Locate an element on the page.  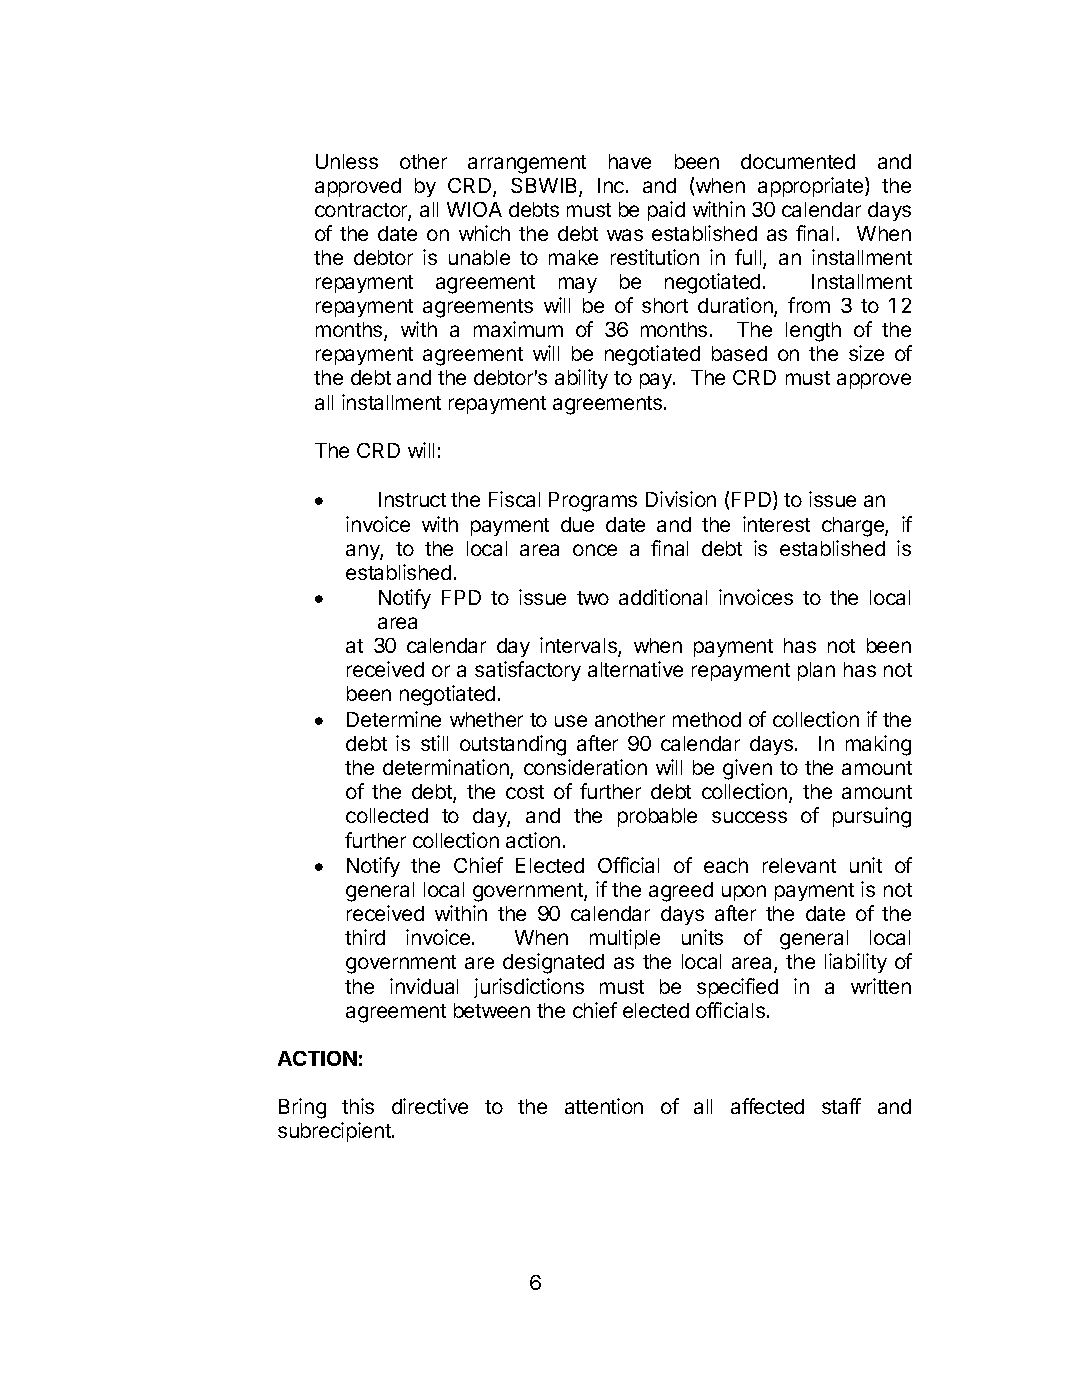
consideration is located at coordinates (585, 767).
